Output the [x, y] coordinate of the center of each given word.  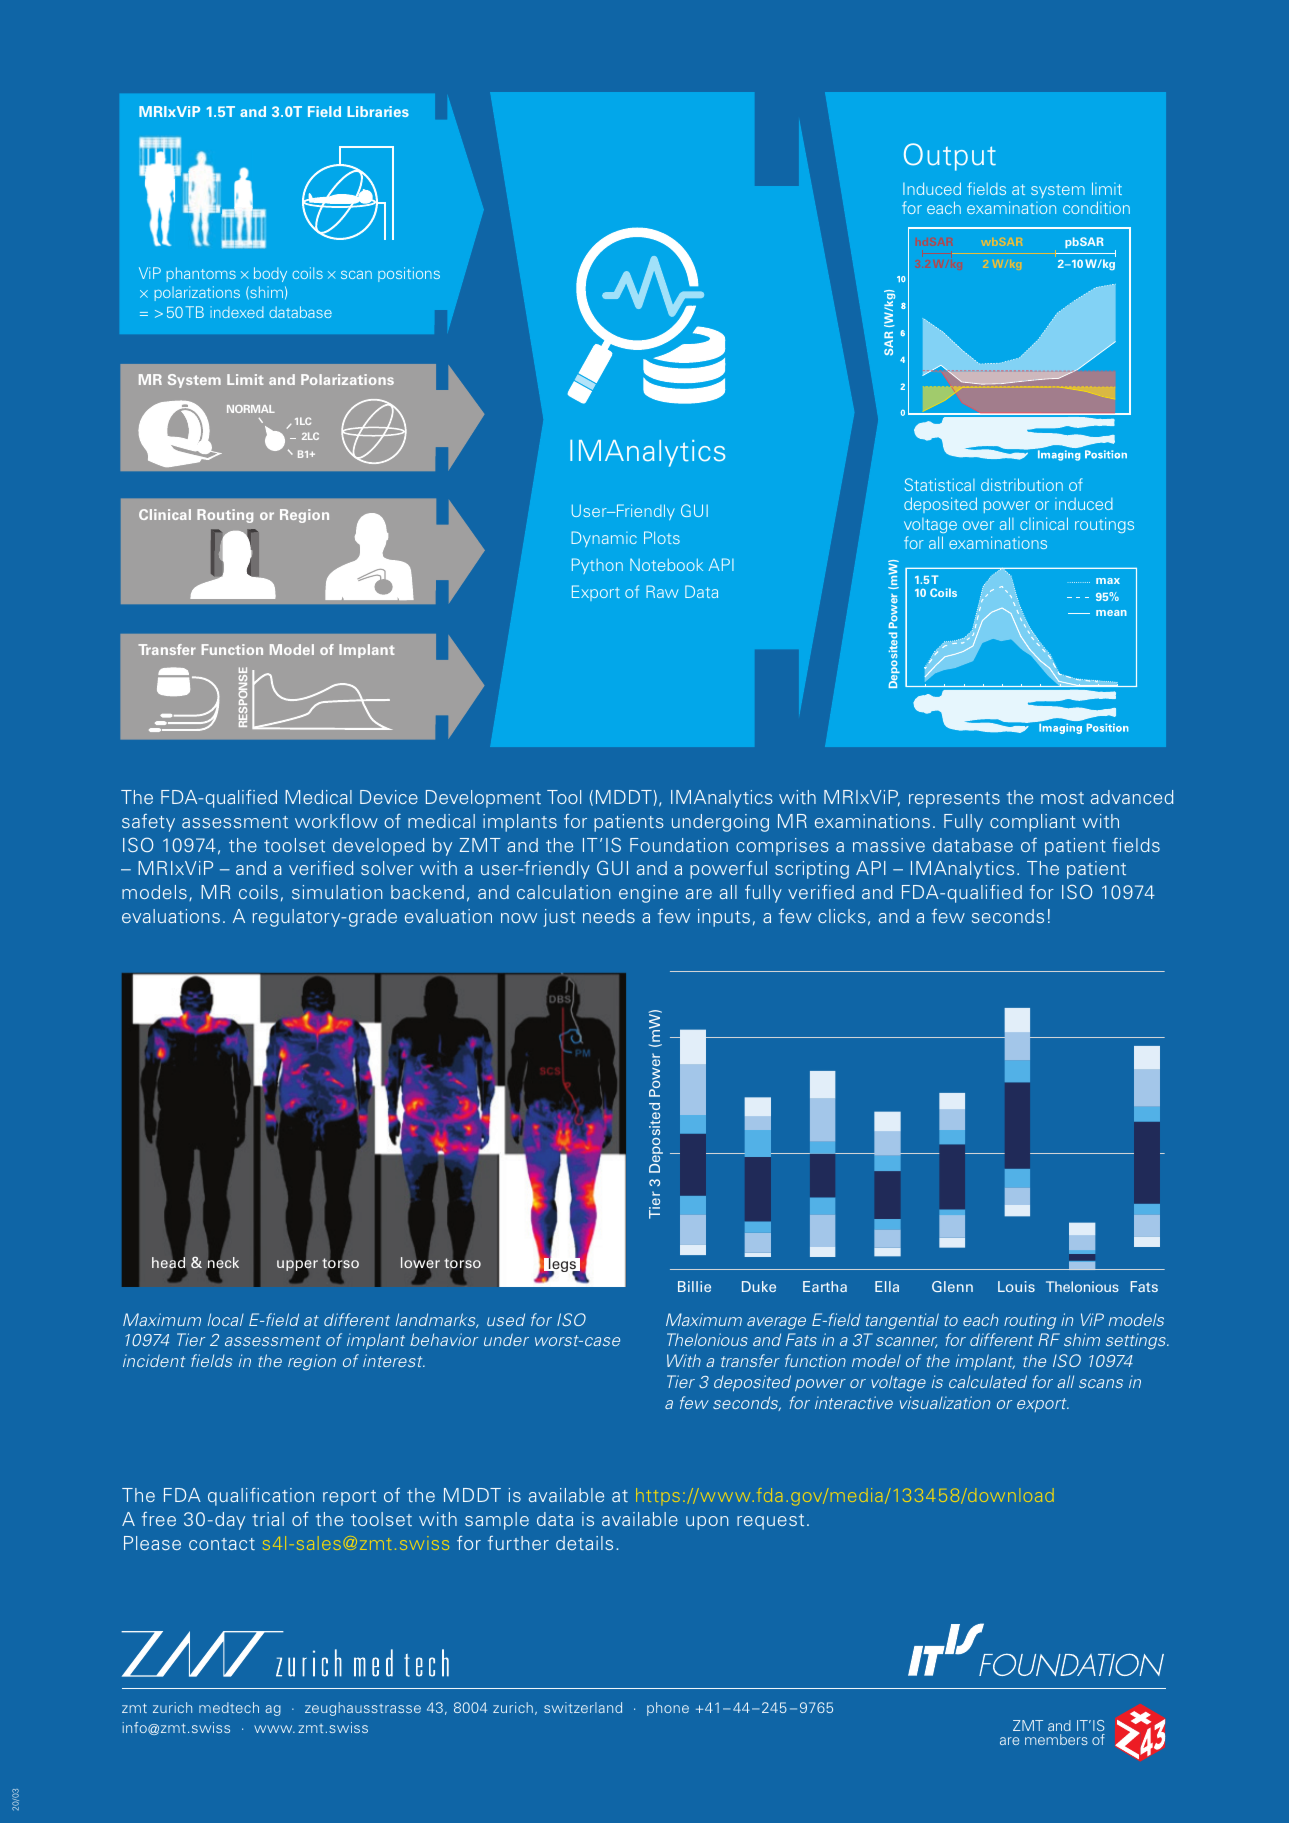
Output [950, 157]
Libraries [378, 111]
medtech [229, 1707]
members [1056, 1739]
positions [409, 274]
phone [668, 1709]
